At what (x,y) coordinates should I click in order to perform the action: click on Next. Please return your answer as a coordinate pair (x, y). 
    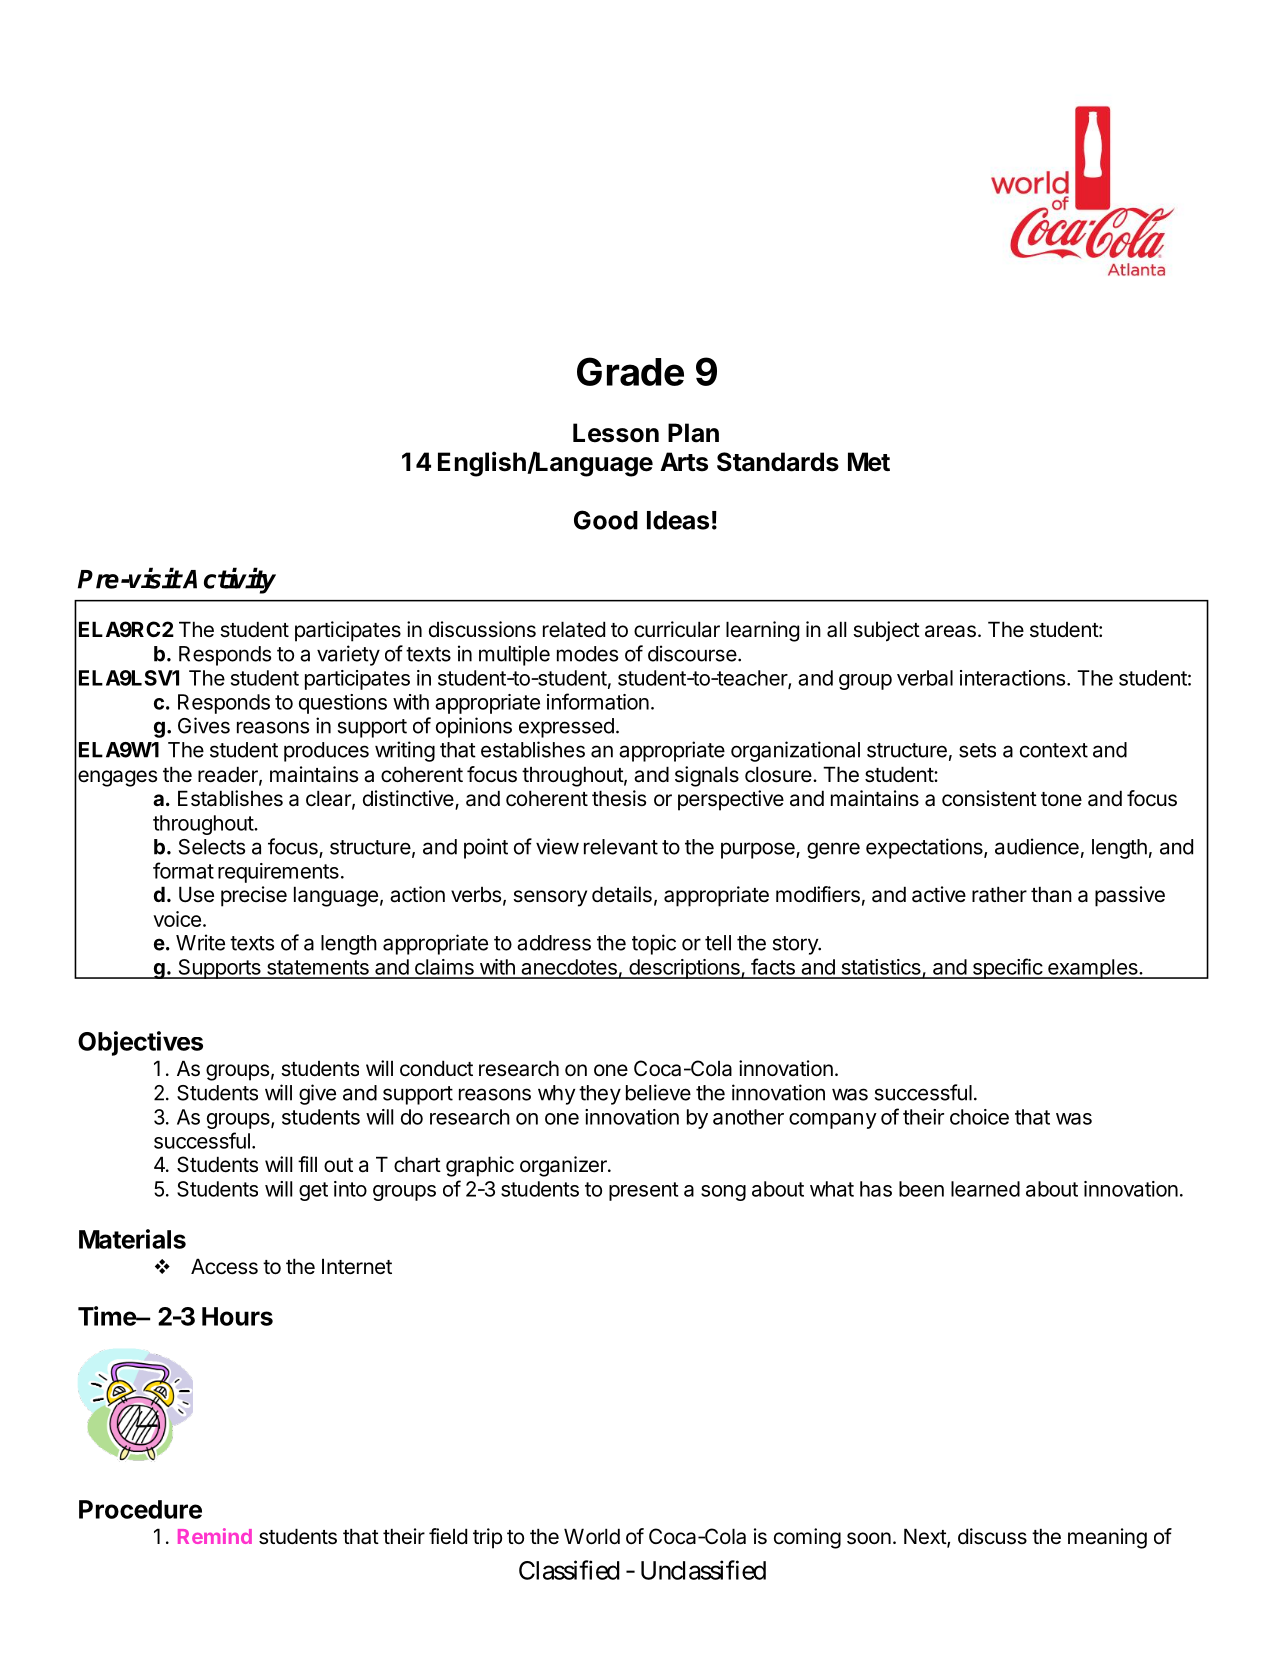
    Looking at the image, I should click on (926, 1537).
